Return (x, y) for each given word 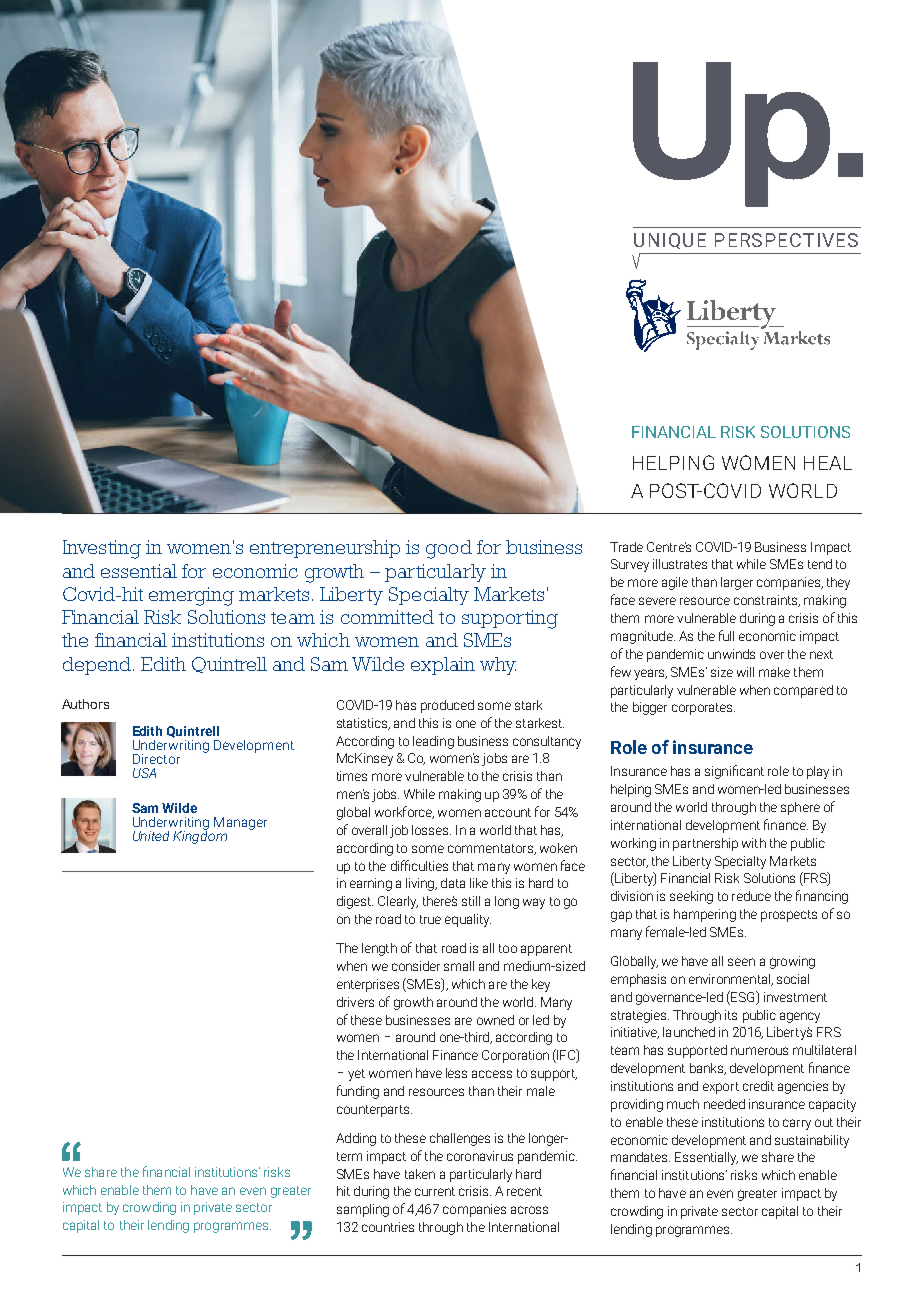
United (151, 836)
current (435, 1191)
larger (737, 583)
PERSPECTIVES (786, 240)
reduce (751, 896)
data (453, 883)
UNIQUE (670, 241)
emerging (191, 596)
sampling (363, 1210)
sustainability (812, 1141)
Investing (102, 549)
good (449, 549)
